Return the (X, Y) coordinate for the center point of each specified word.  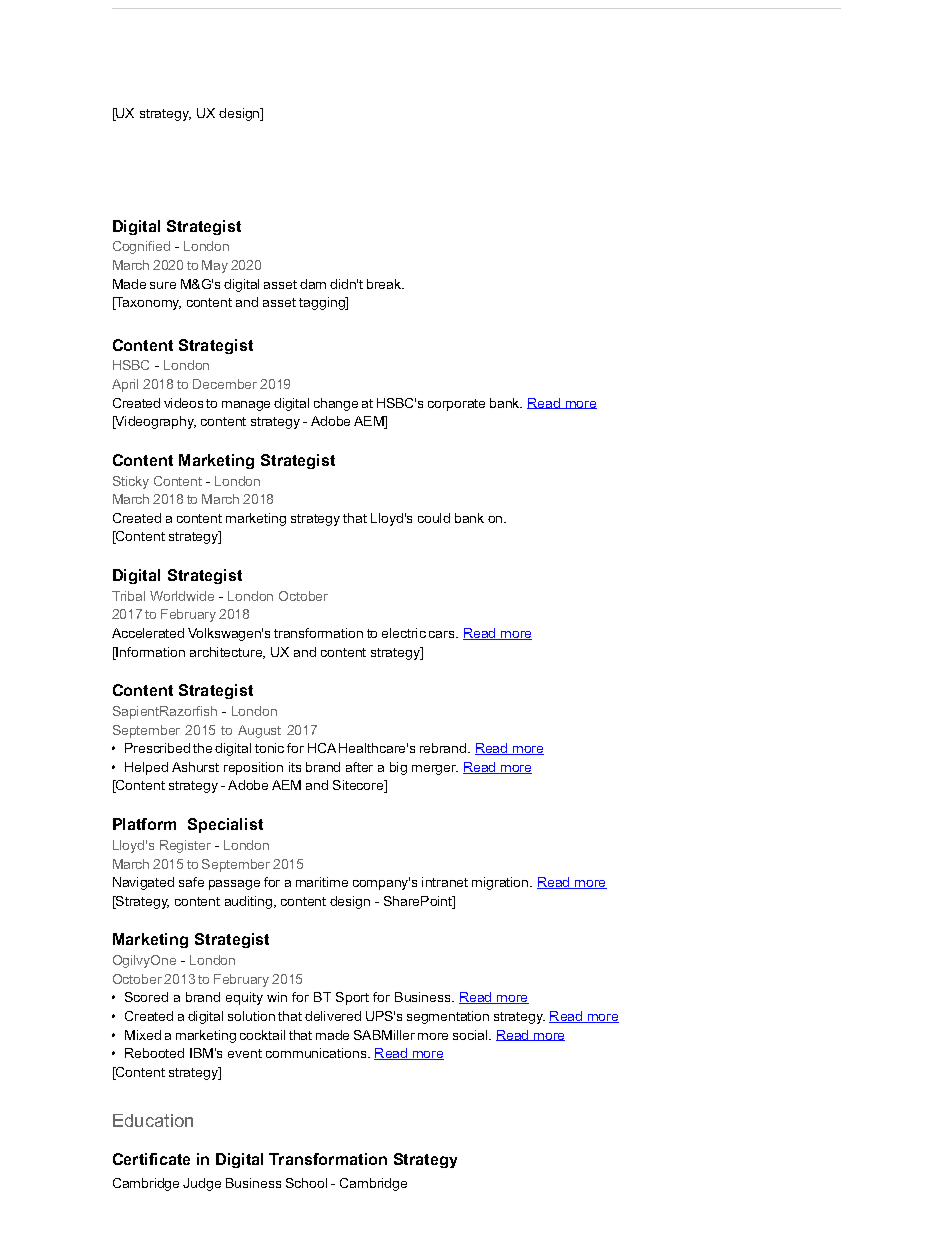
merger (435, 770)
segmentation (448, 1017)
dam (313, 284)
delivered (333, 1016)
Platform (144, 824)
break (385, 284)
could (434, 518)
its (295, 767)
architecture (227, 653)
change (336, 404)
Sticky (131, 482)
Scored (146, 997)
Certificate (151, 1159)
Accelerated (148, 633)
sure (163, 285)
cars (443, 634)
